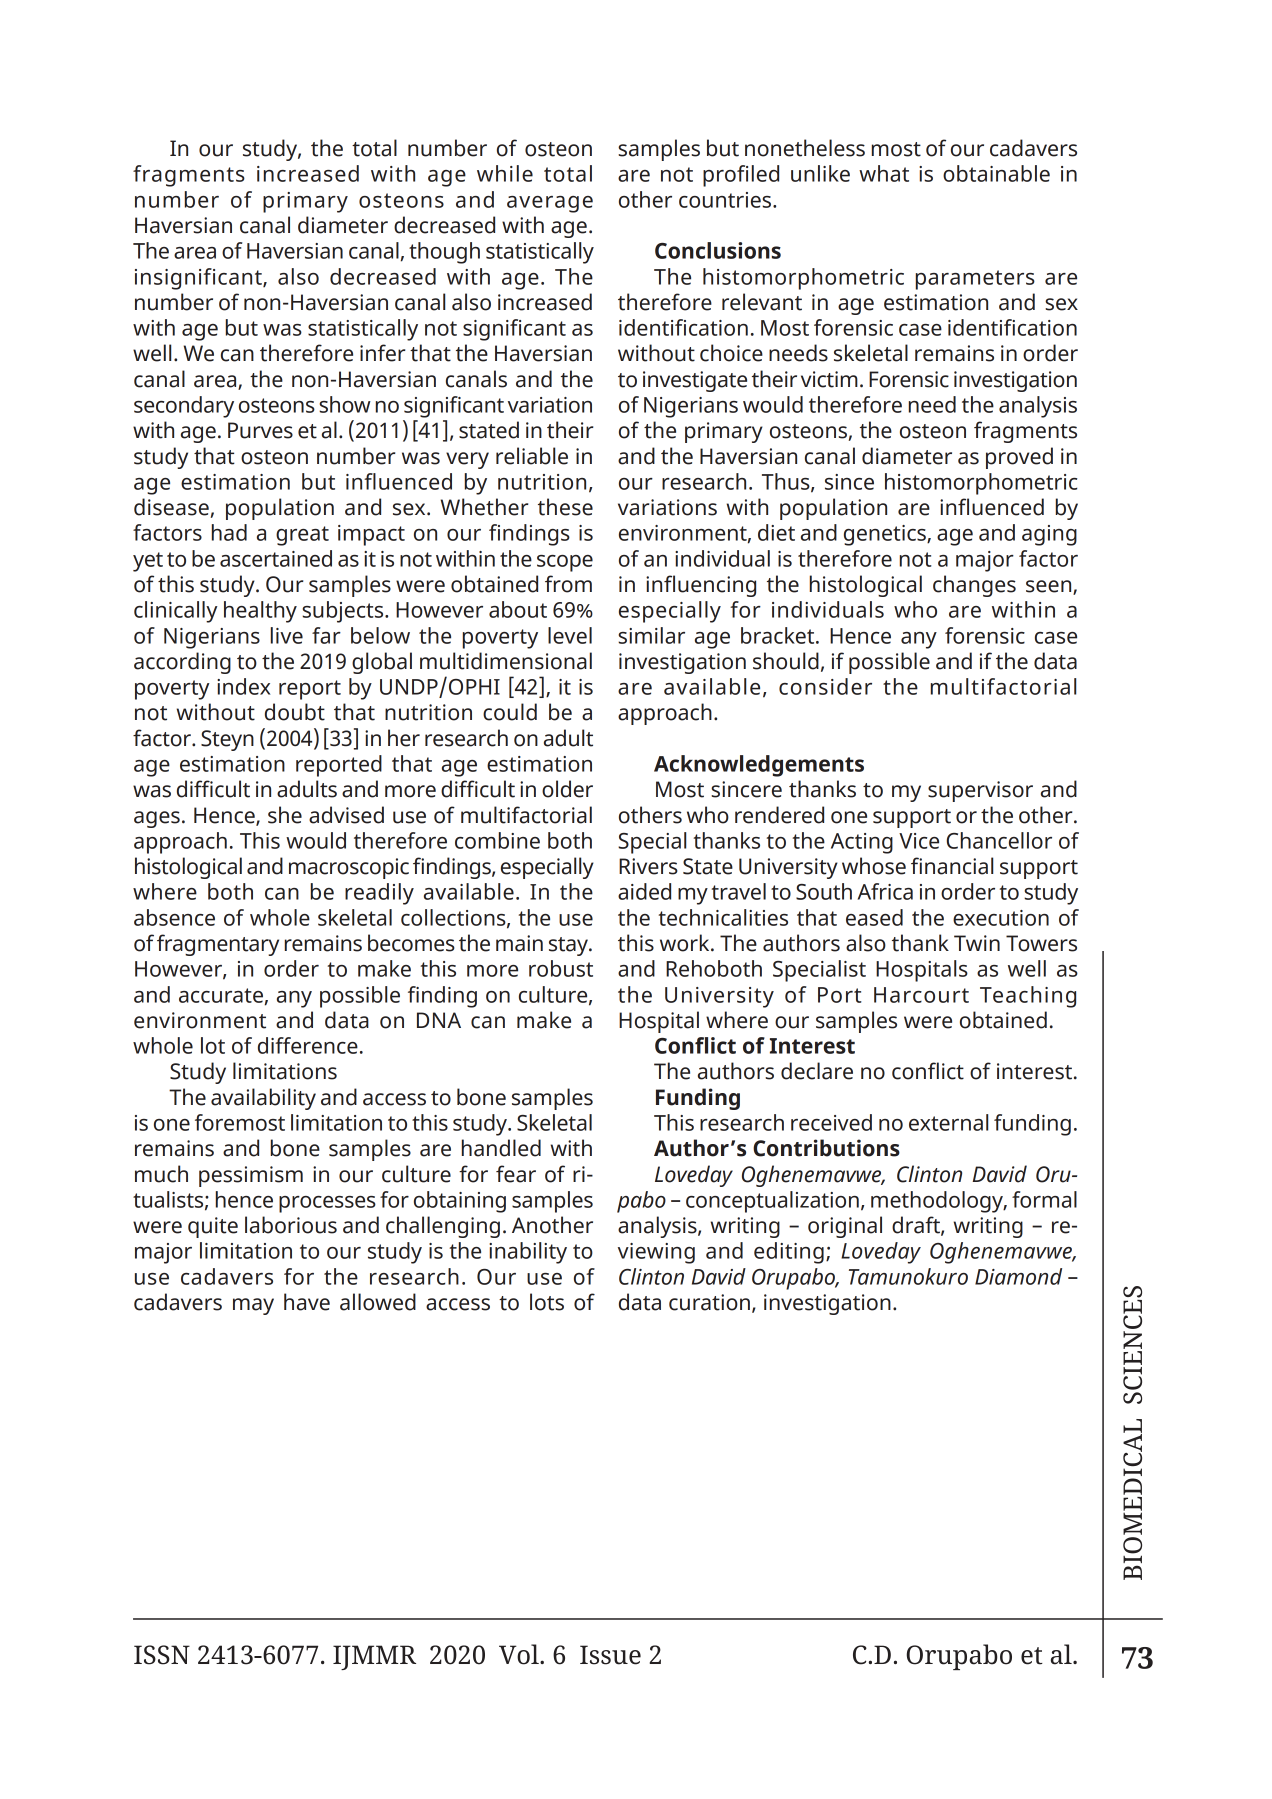  Describe the element at coordinates (276, 558) in the page. I see `ascertained` at that location.
